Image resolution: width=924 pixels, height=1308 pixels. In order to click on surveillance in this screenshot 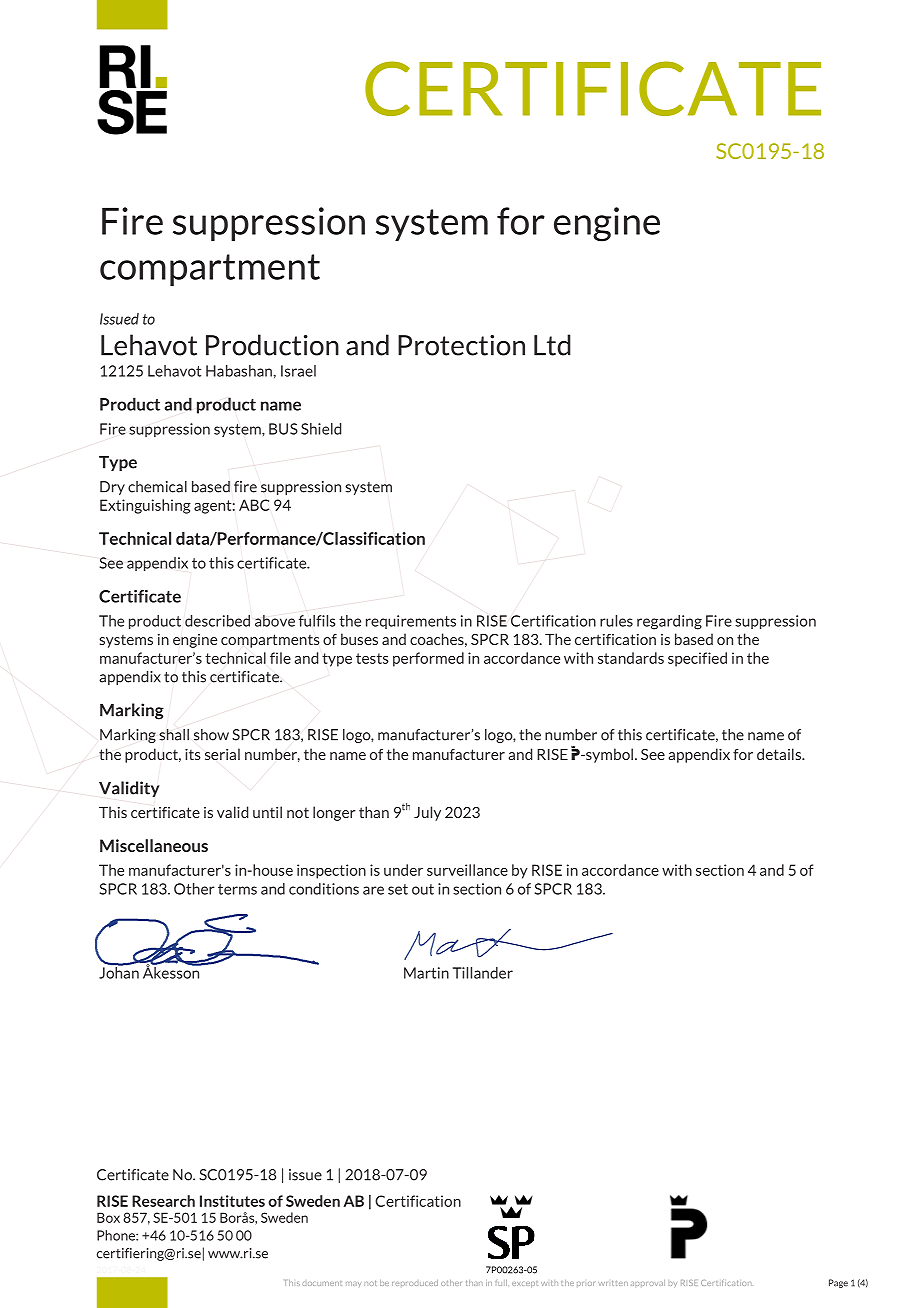, I will do `click(467, 870)`.
